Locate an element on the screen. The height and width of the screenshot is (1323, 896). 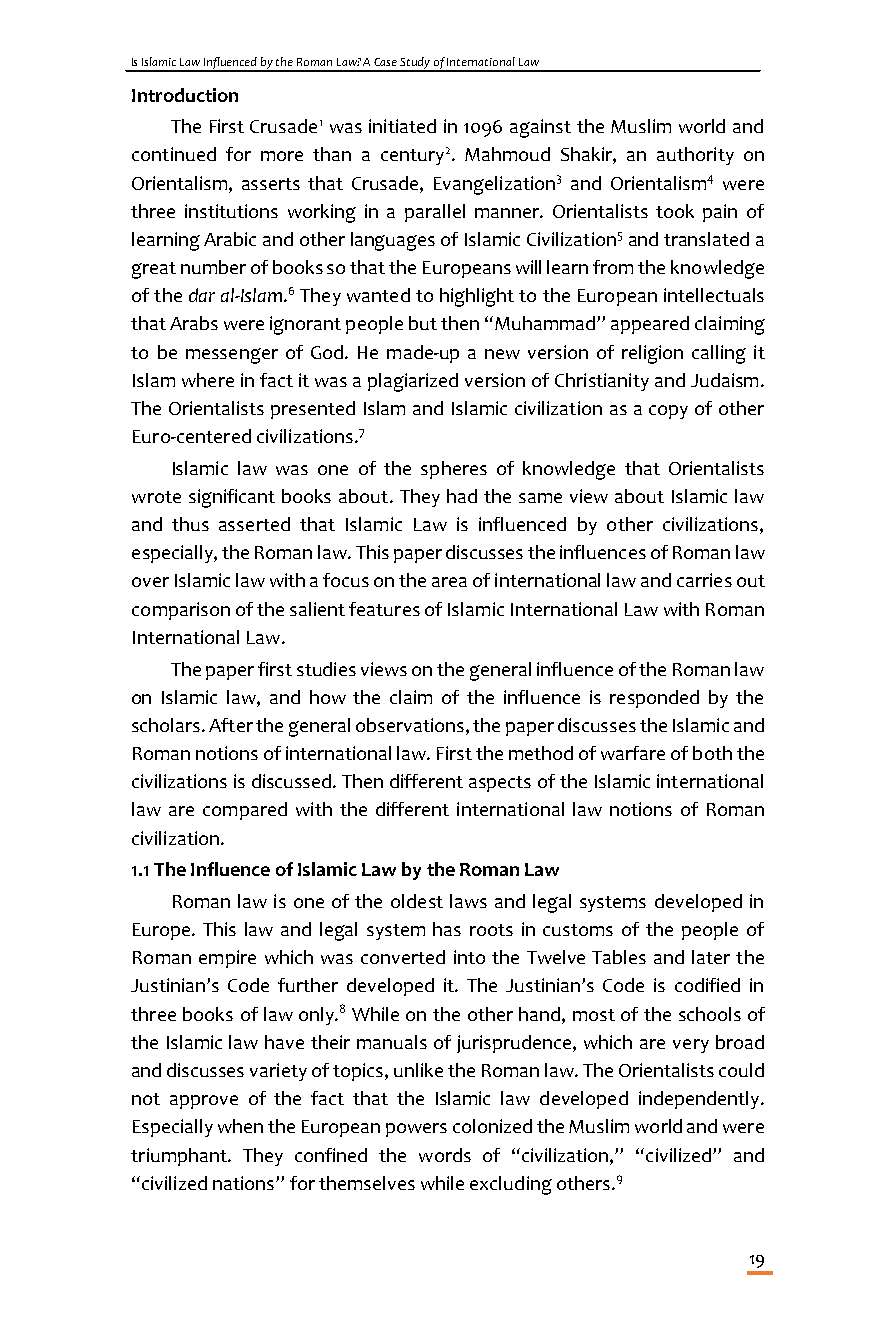
Introduction is located at coordinates (185, 95).
